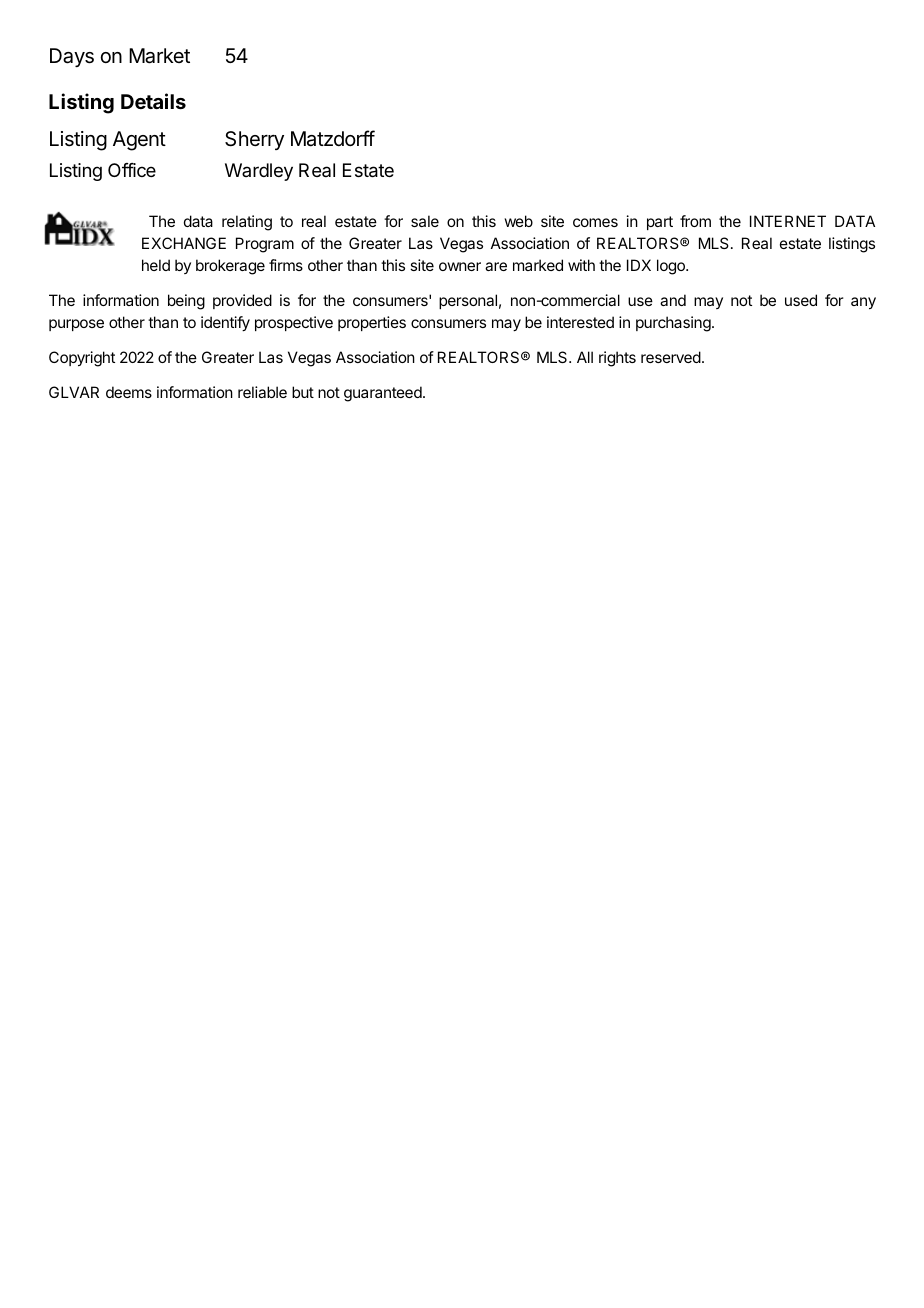 This screenshot has width=924, height=1308. What do you see at coordinates (139, 141) in the screenshot?
I see `Agent` at bounding box center [139, 141].
